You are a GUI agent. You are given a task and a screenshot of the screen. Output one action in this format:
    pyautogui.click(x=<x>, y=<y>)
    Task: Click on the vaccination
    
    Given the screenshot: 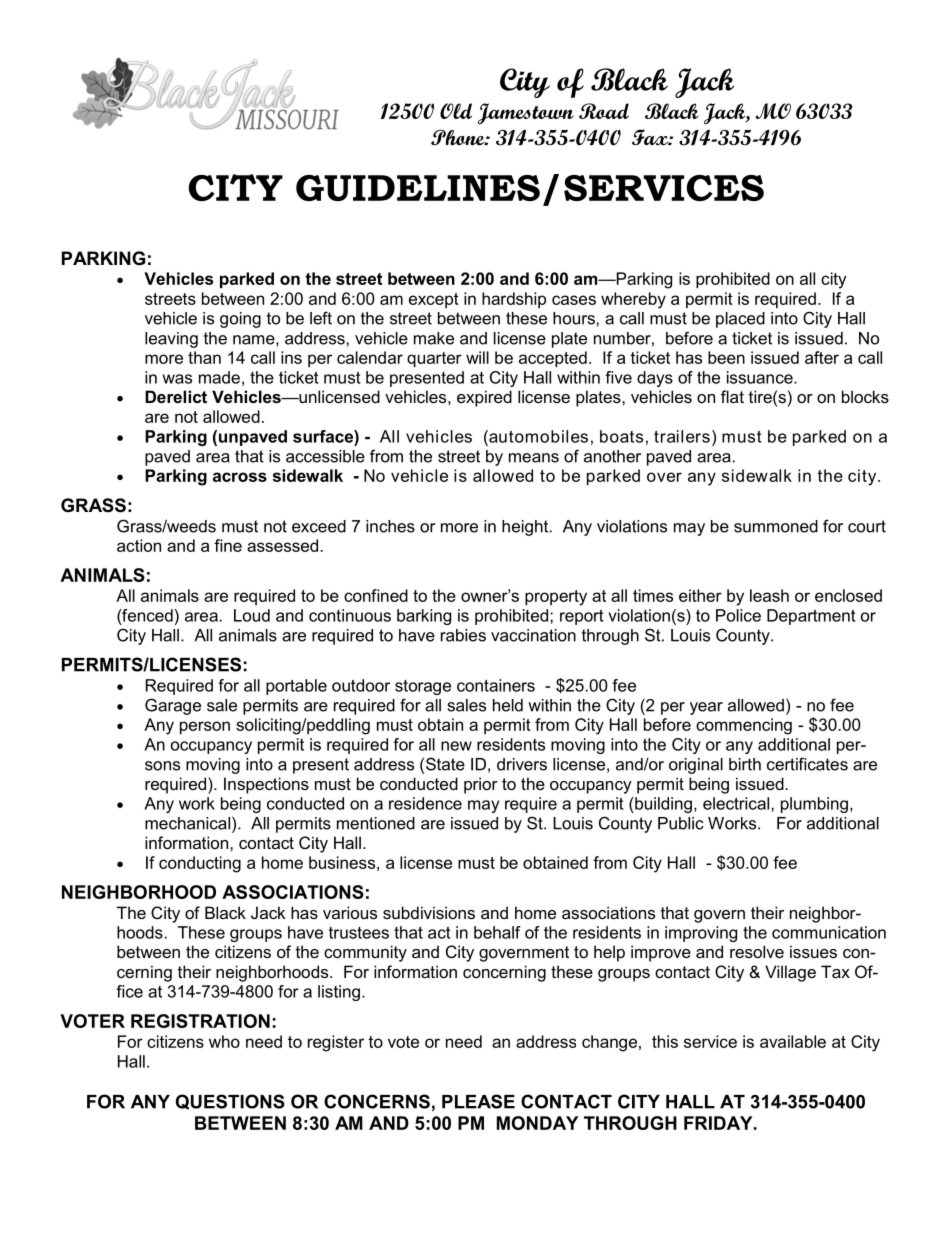 What is the action you would take?
    pyautogui.click(x=533, y=635)
